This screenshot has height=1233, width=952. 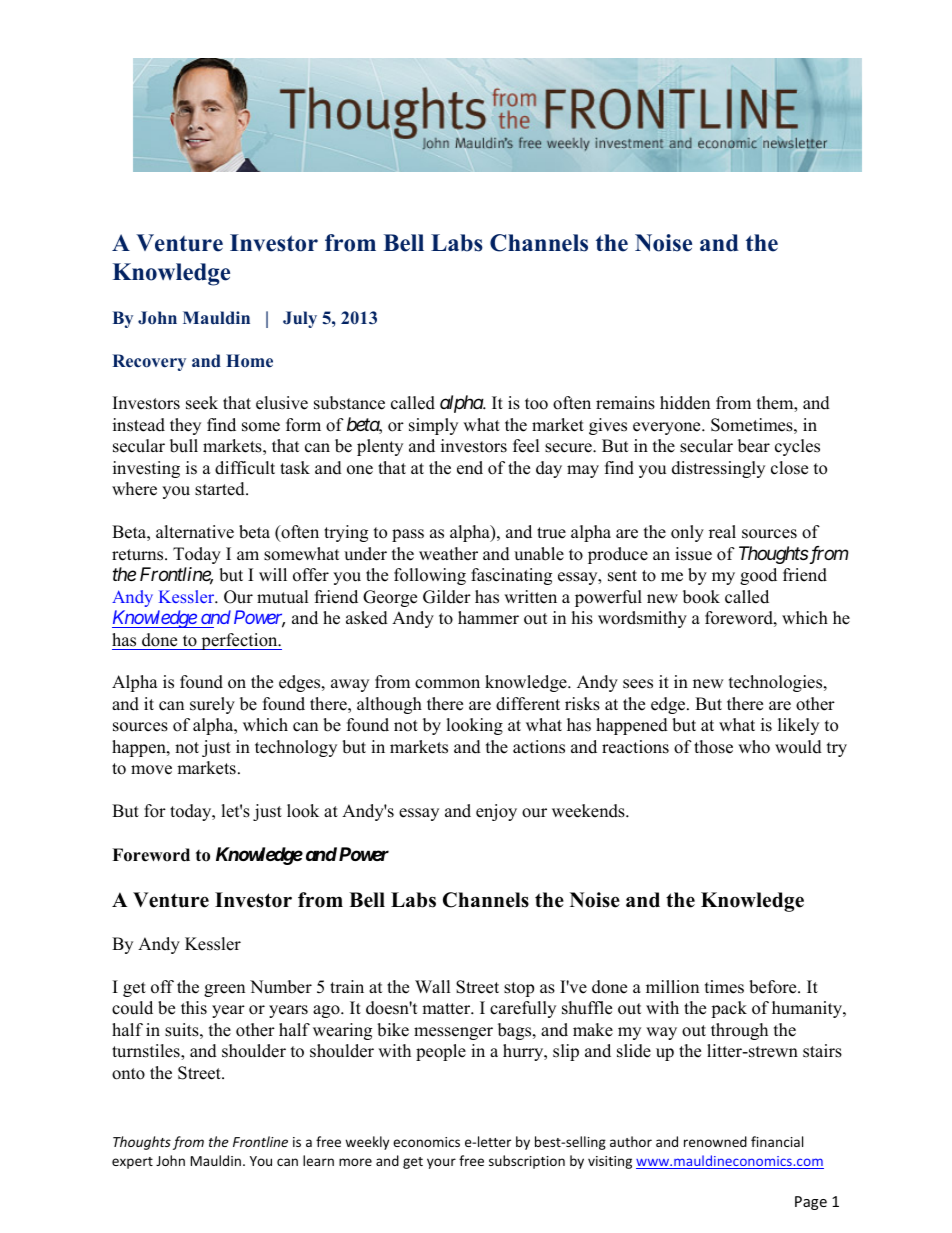 What do you see at coordinates (441, 1163) in the screenshot?
I see `your` at bounding box center [441, 1163].
